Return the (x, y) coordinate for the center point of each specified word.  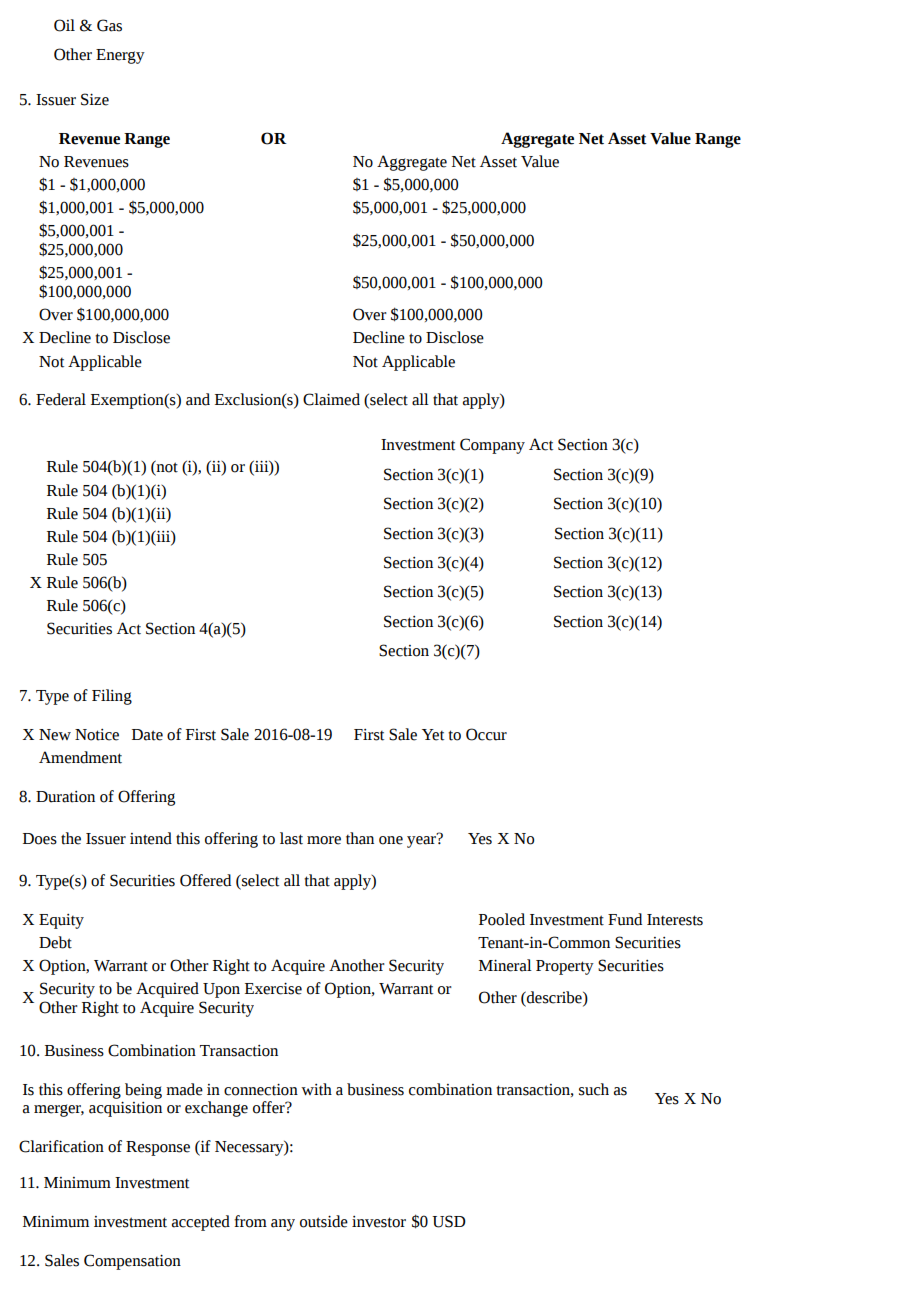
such (594, 1089)
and (198, 399)
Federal (61, 399)
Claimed (331, 399)
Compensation (132, 1262)
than (360, 838)
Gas (109, 25)
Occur (486, 734)
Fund (625, 919)
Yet (433, 735)
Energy (120, 56)
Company (492, 446)
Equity (61, 921)
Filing (112, 697)
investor (379, 1222)
